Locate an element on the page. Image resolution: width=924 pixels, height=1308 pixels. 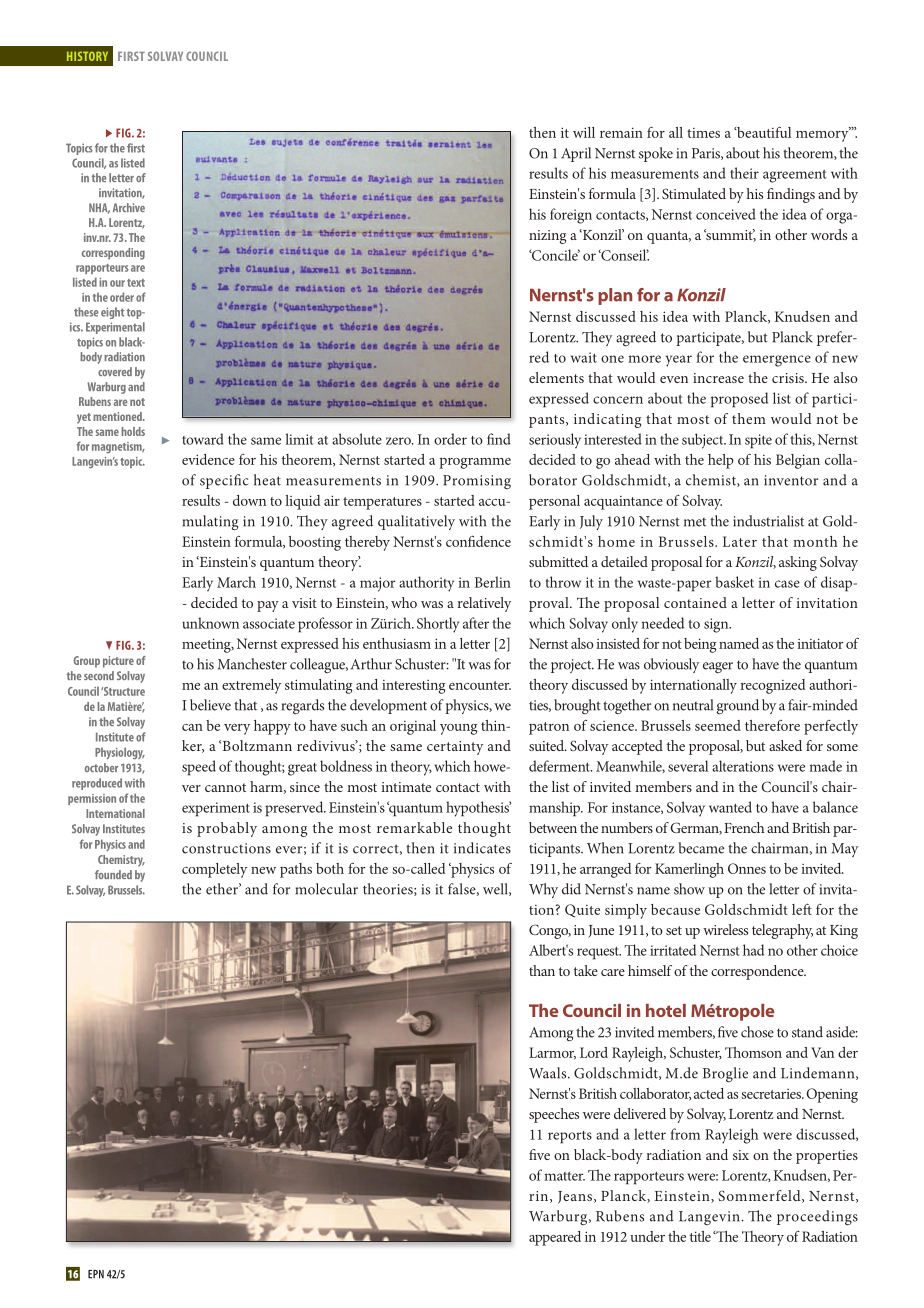
case is located at coordinates (787, 584).
